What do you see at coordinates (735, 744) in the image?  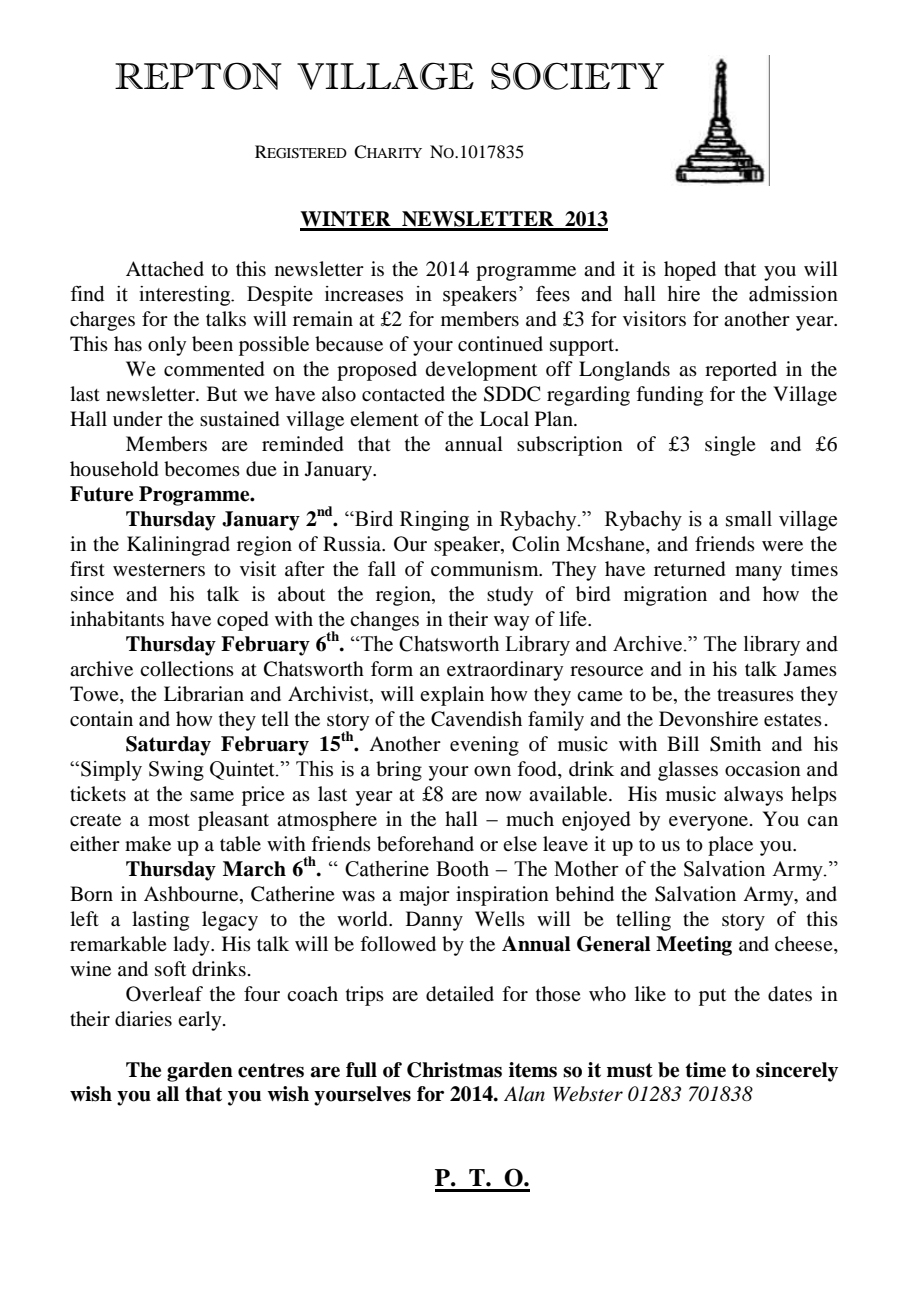 I see `Smith` at bounding box center [735, 744].
